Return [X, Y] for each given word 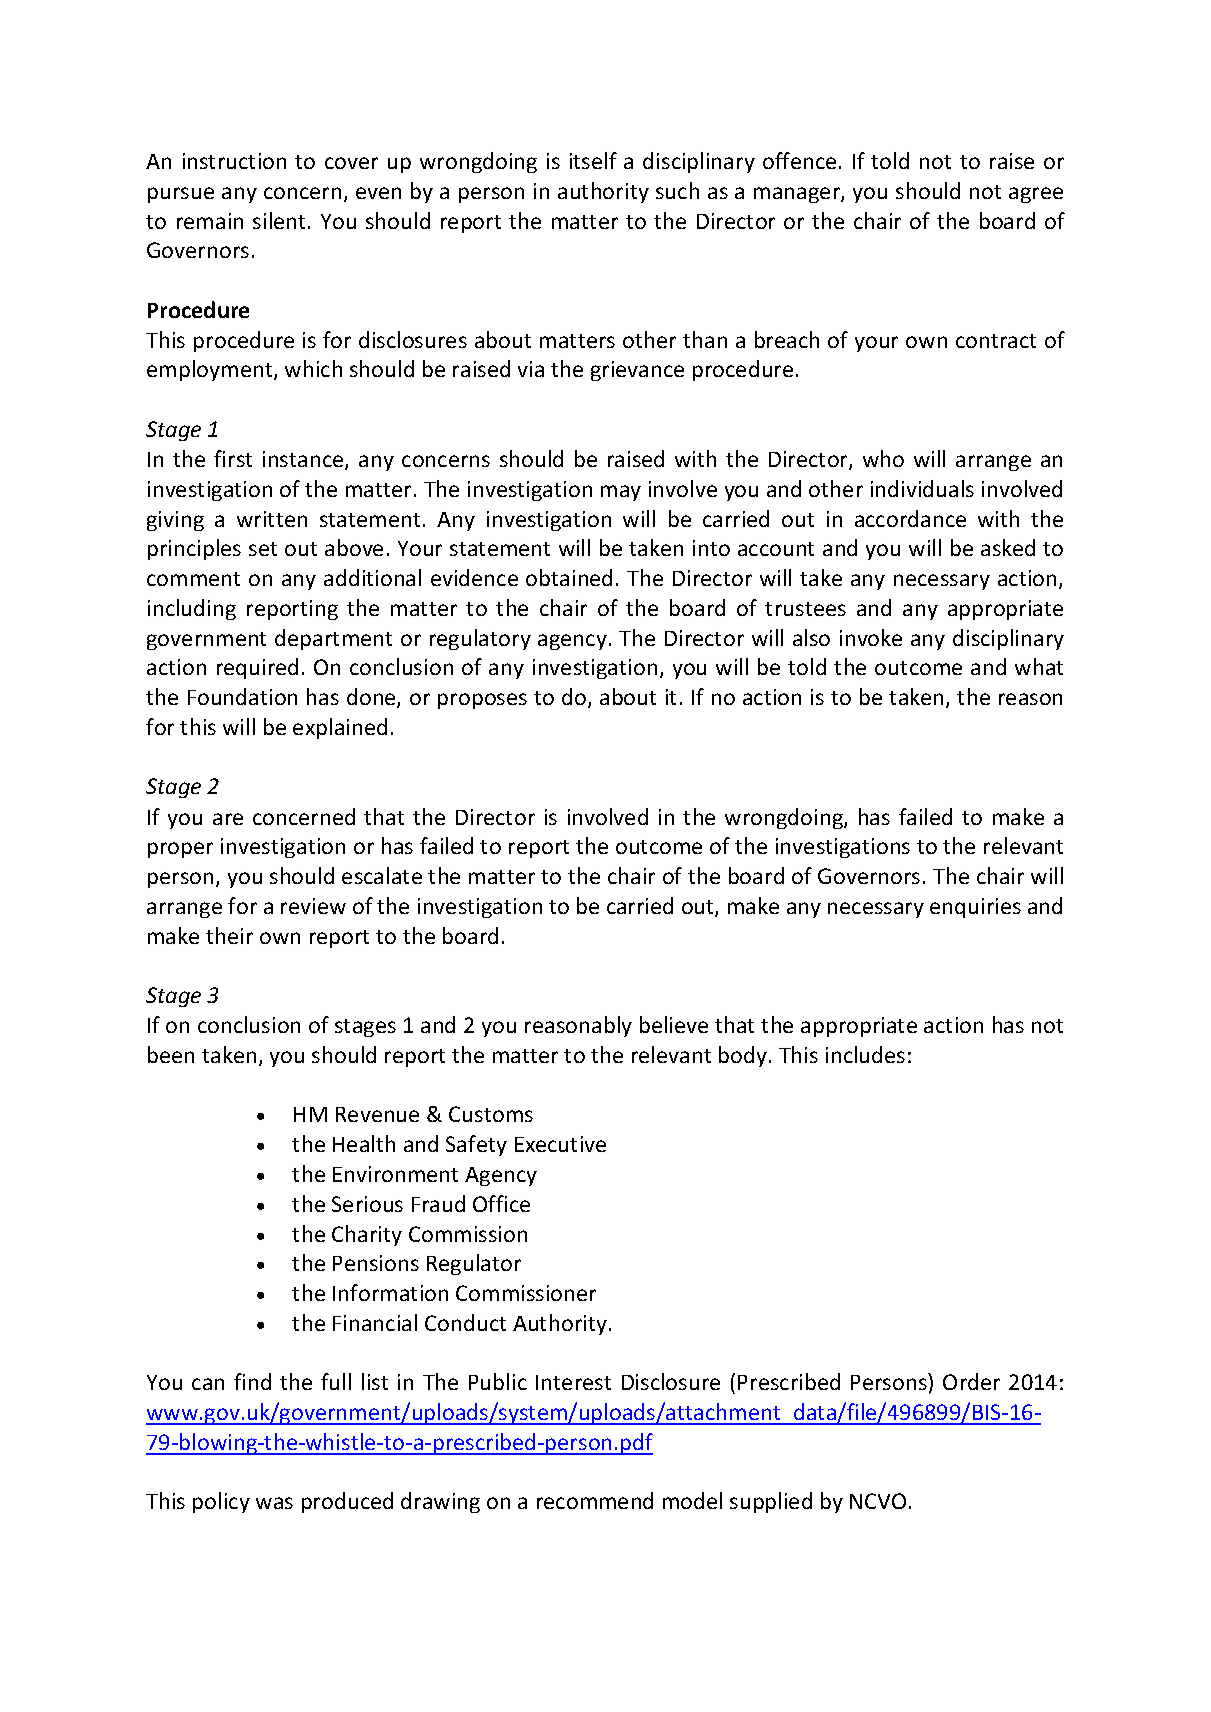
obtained [569, 577]
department [333, 639]
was [274, 1503]
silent [279, 220]
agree [1036, 195]
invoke [871, 637]
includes [865, 1054]
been [171, 1054]
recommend [595, 1500]
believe [674, 1024]
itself [593, 160]
